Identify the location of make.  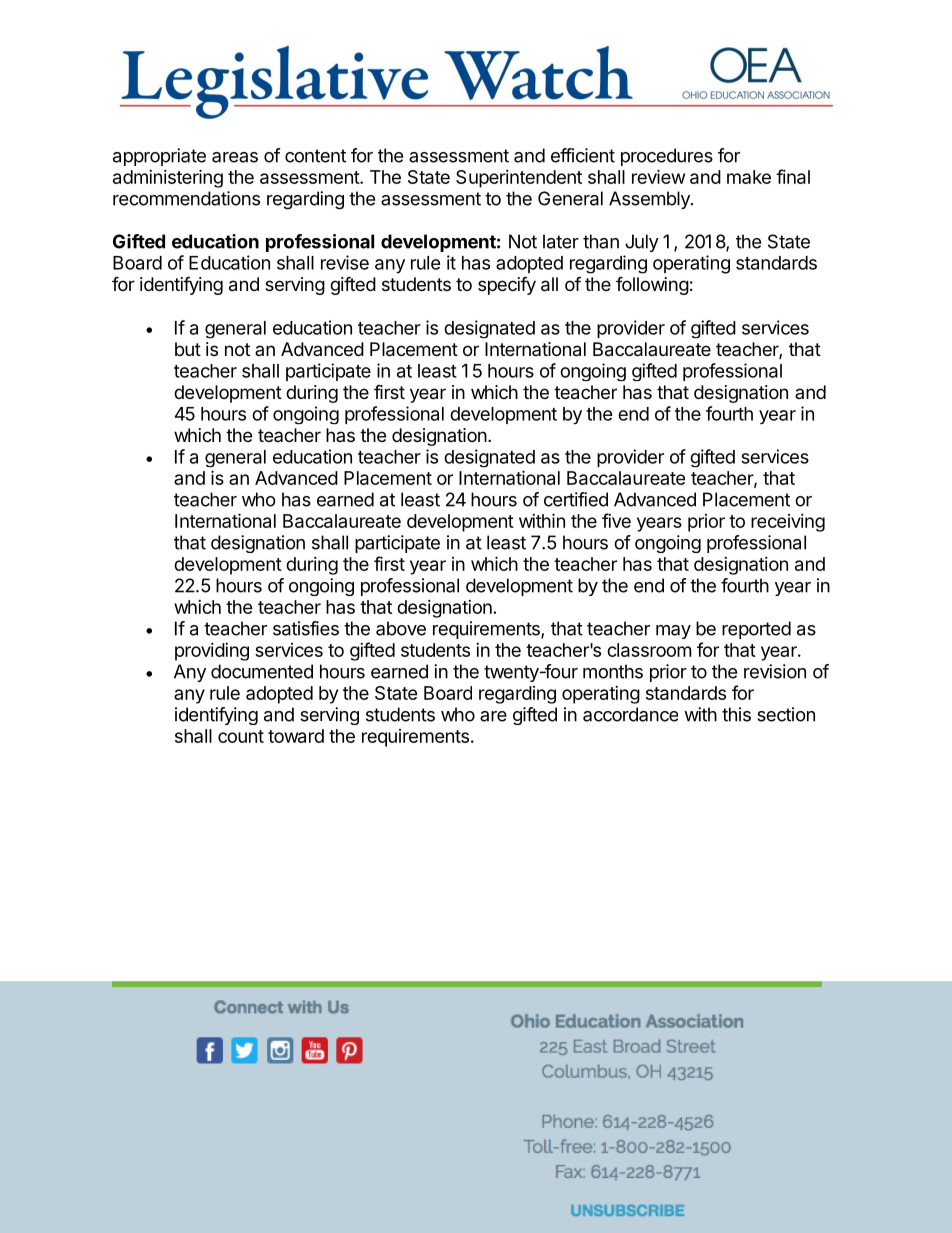
(749, 177).
